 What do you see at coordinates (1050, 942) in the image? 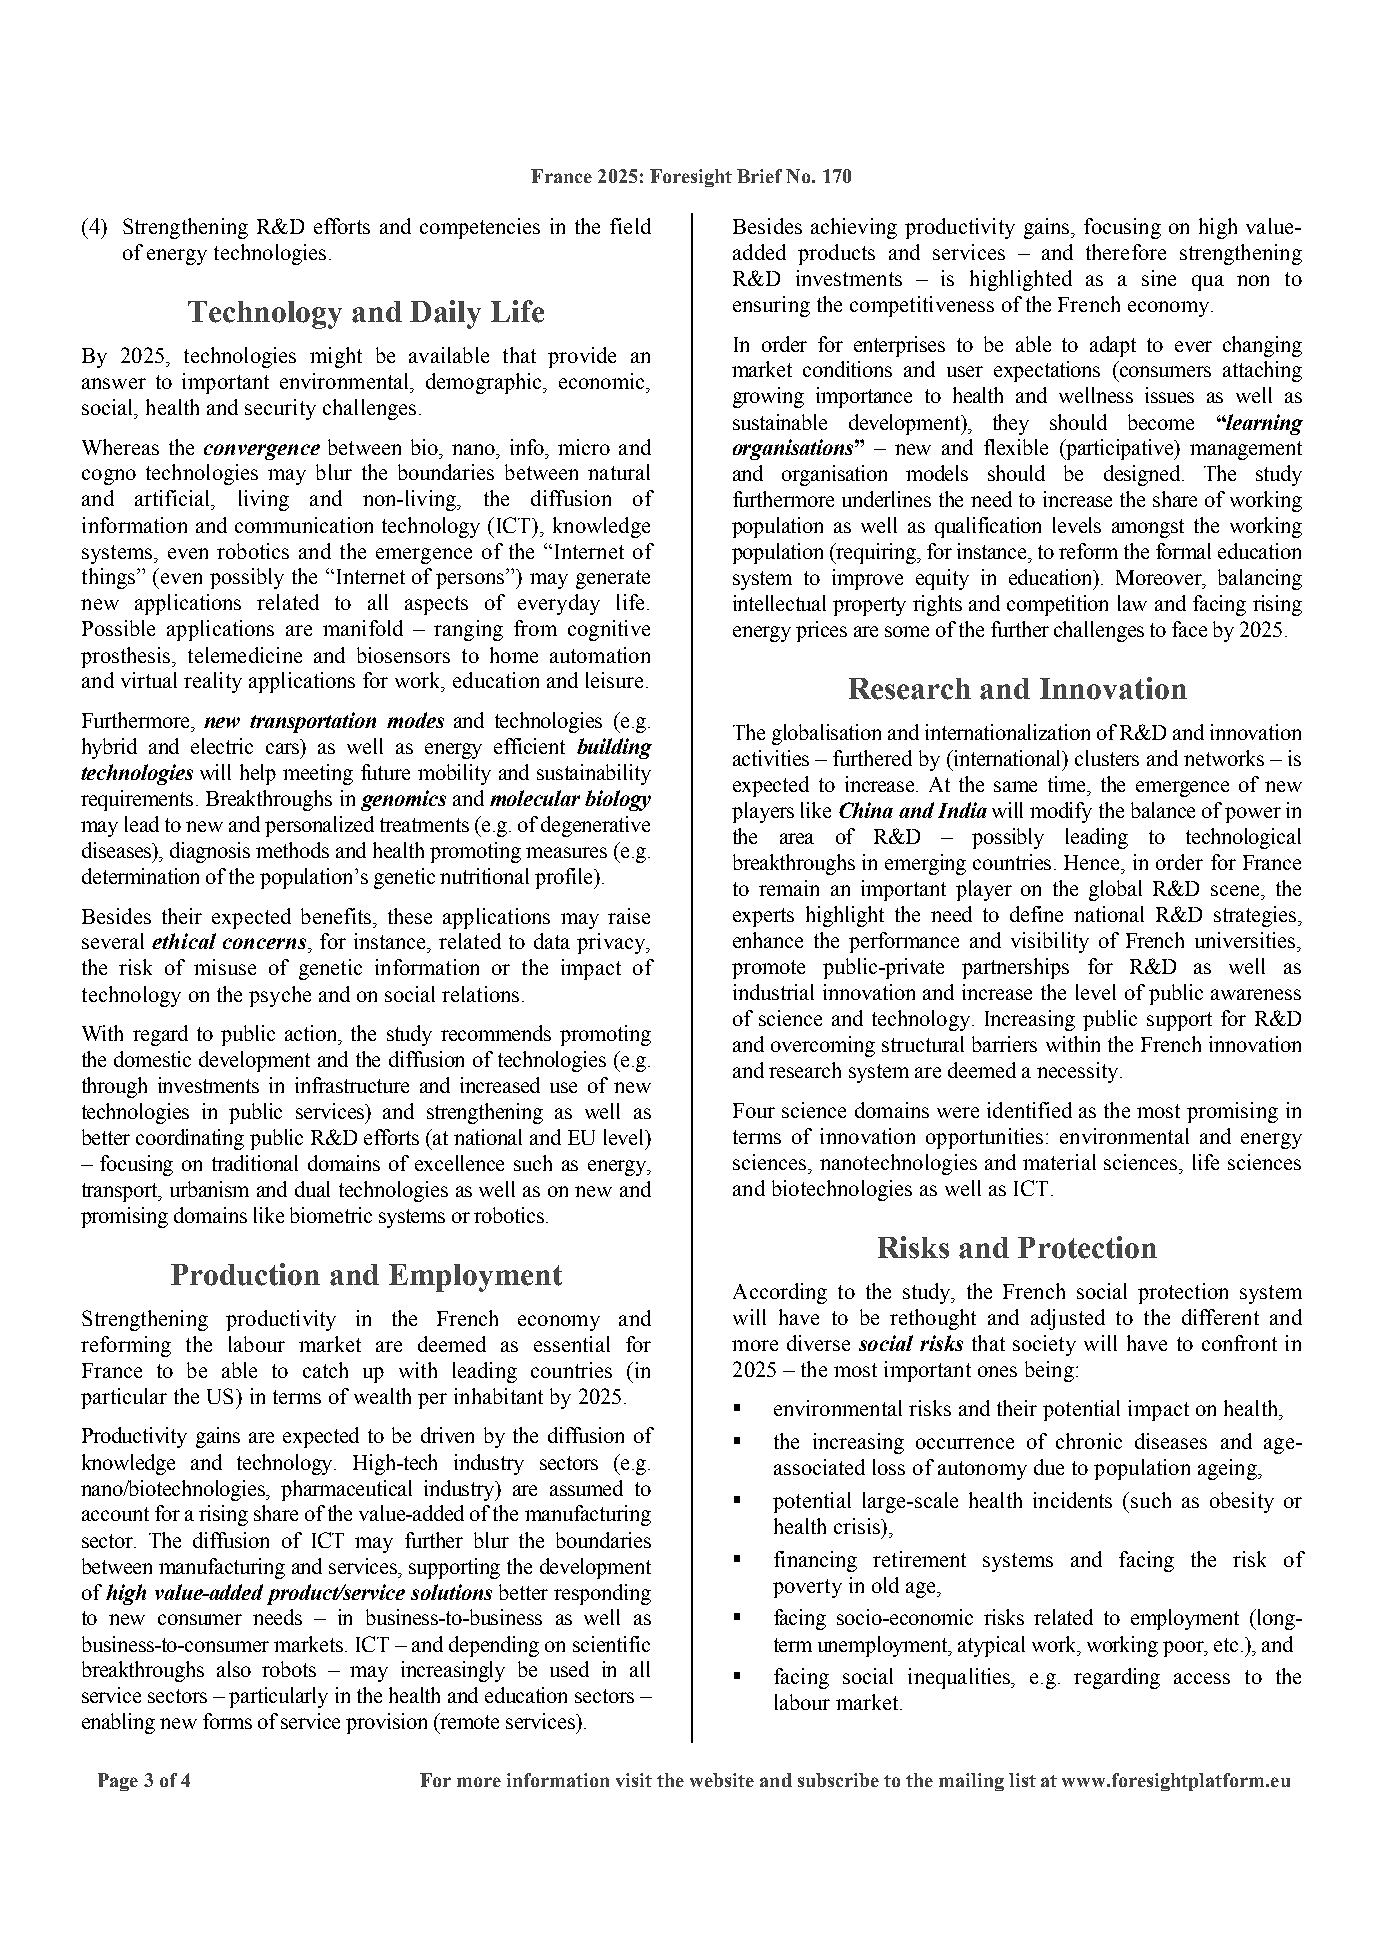
I see `visibility` at bounding box center [1050, 942].
